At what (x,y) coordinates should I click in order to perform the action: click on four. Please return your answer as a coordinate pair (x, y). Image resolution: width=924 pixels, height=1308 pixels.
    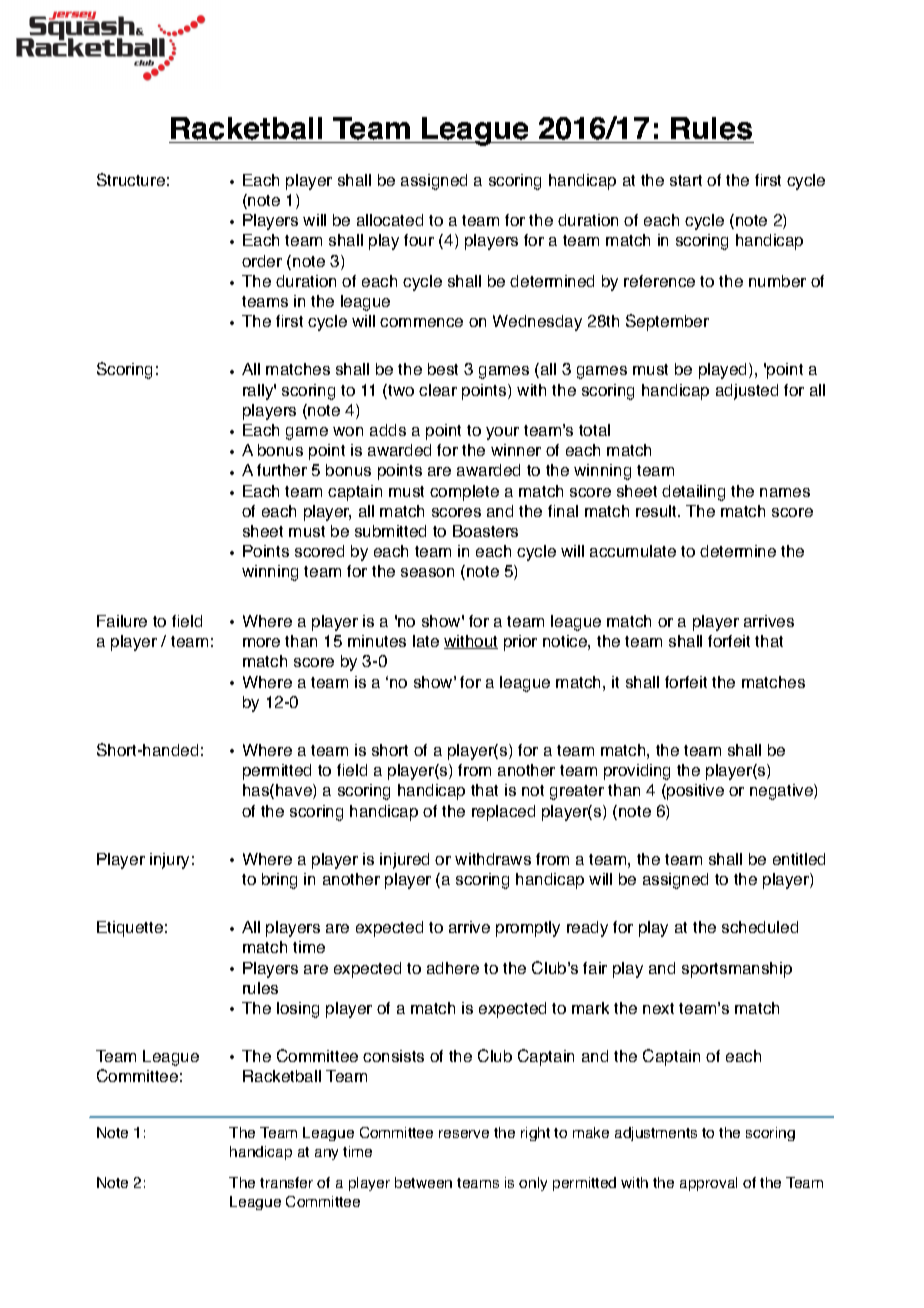
    Looking at the image, I should click on (419, 240).
